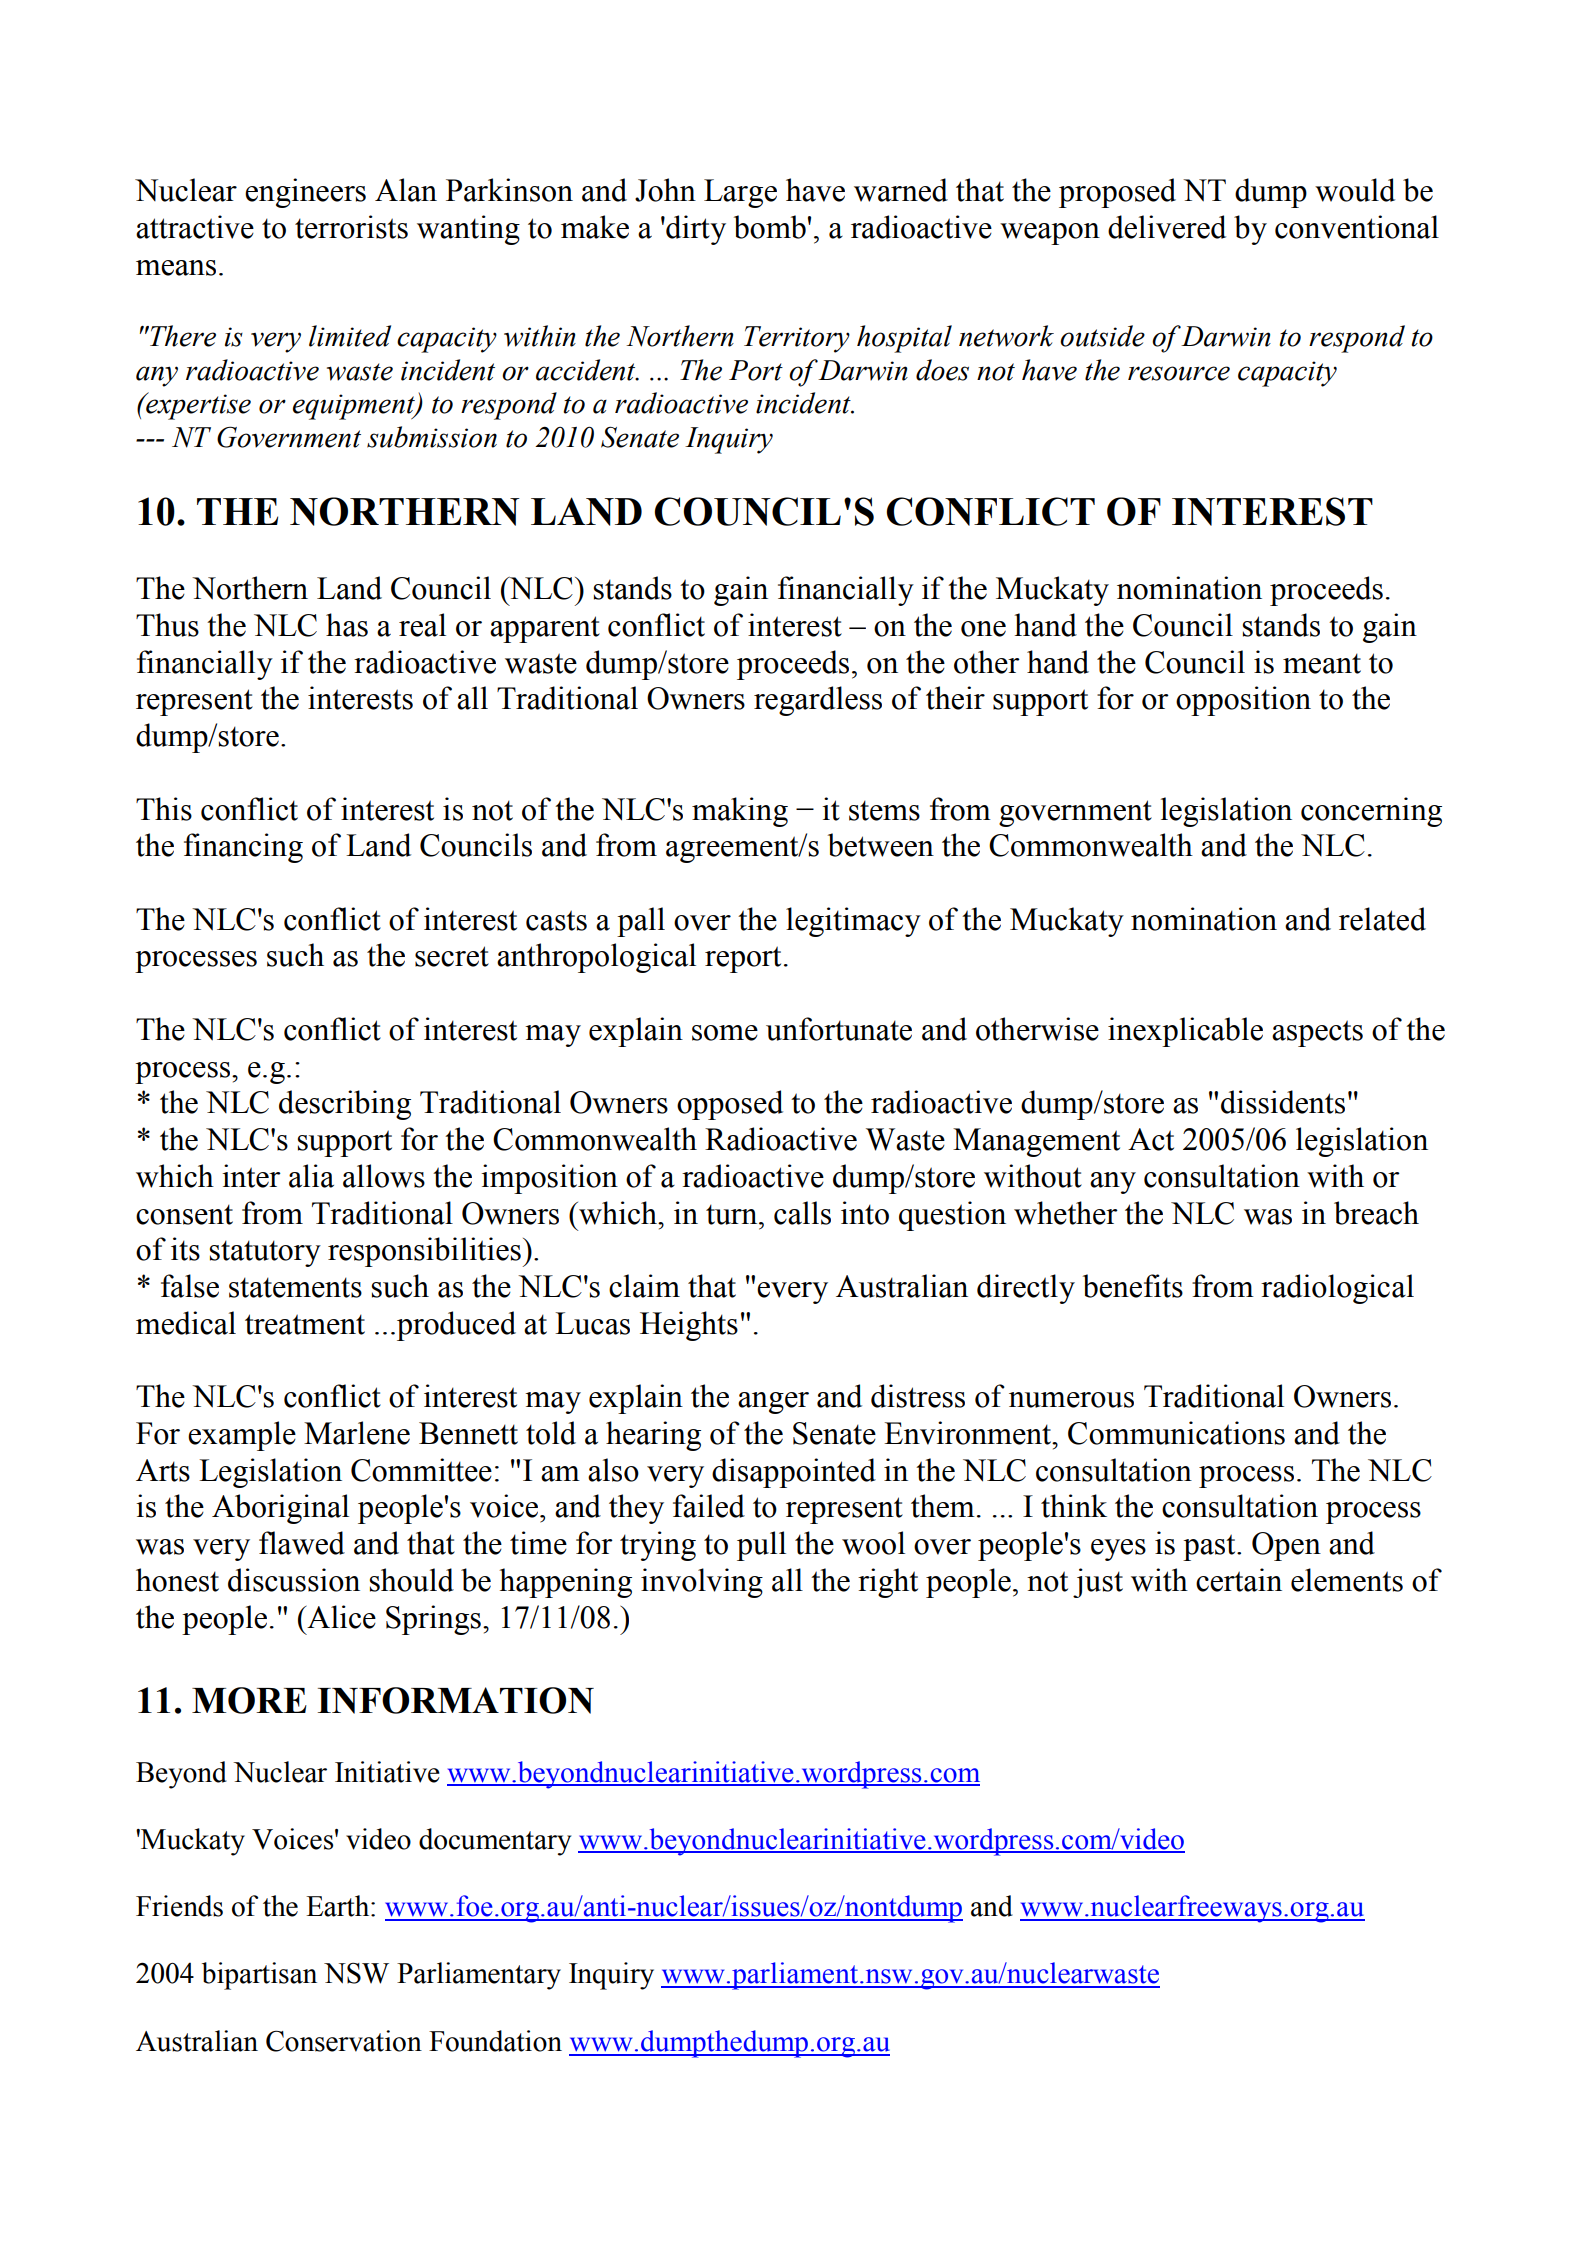 This page has height=2241, width=1584. I want to click on involving, so click(702, 1583).
